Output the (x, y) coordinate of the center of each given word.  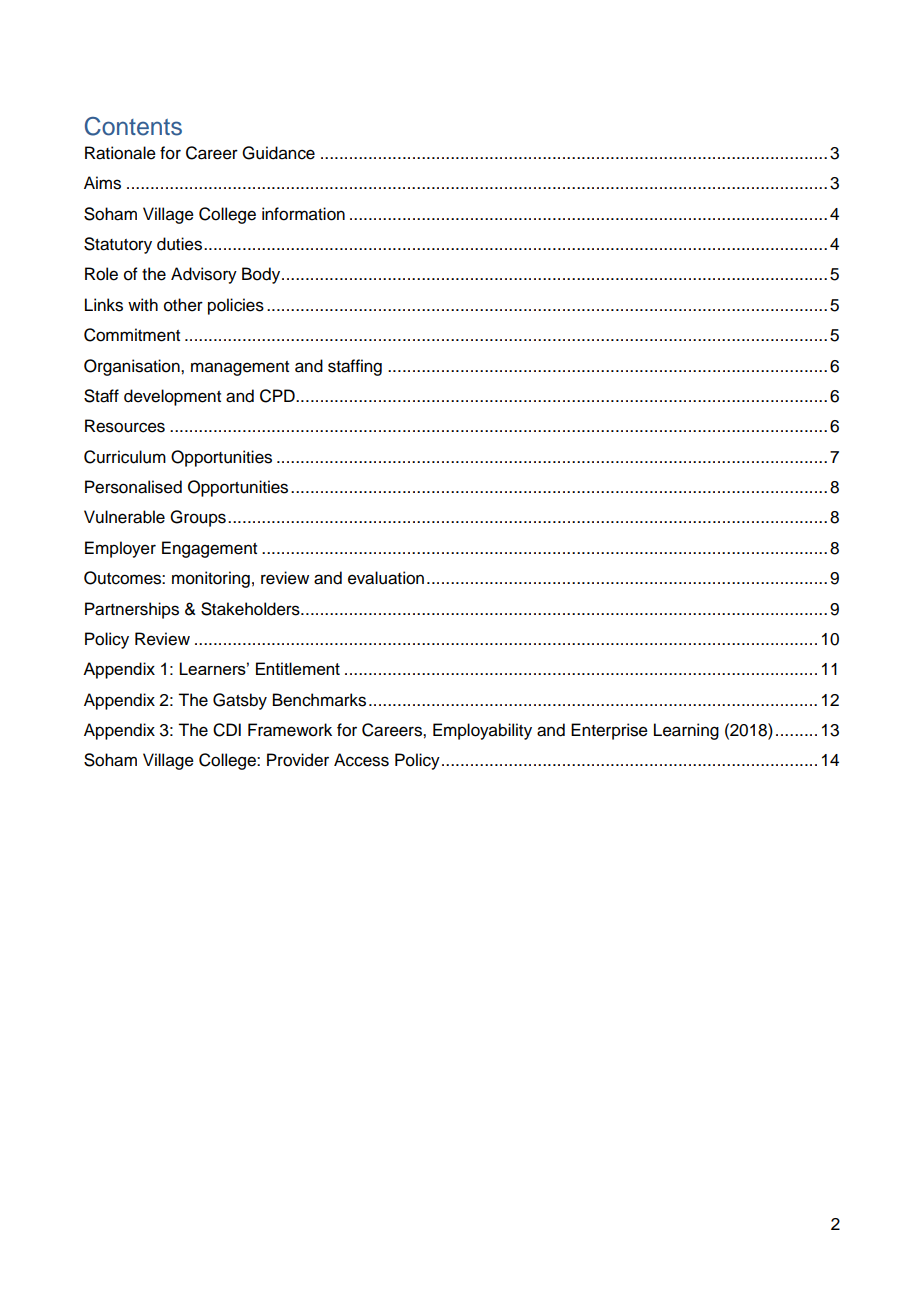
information (303, 214)
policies (236, 306)
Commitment (132, 335)
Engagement (209, 549)
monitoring (211, 579)
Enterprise (609, 731)
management (240, 368)
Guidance (278, 153)
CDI (227, 730)
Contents (133, 126)
